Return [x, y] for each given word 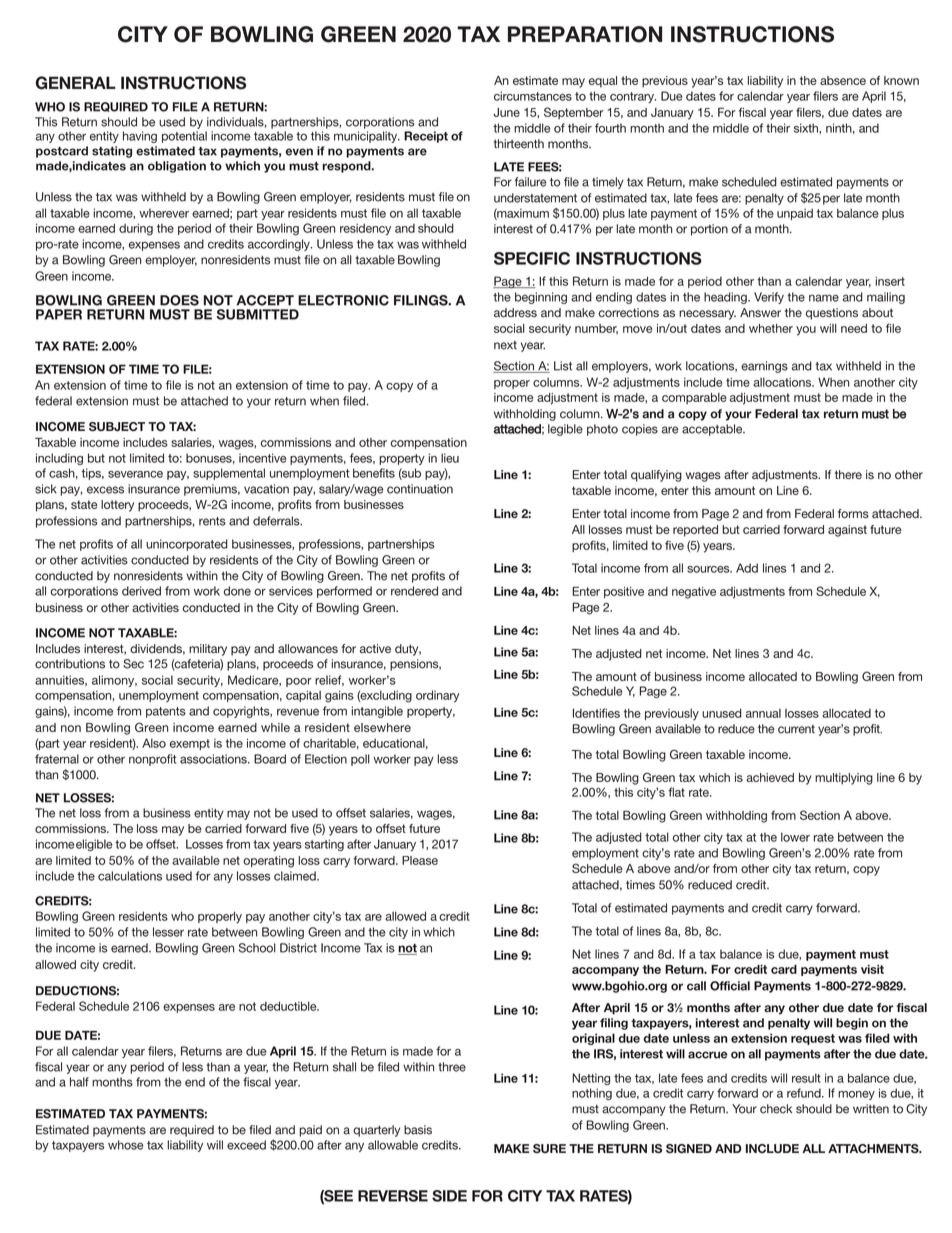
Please [420, 860]
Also [154, 743]
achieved [770, 777]
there [848, 474]
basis [418, 1130]
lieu [450, 458]
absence [843, 80]
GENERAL [75, 83]
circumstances [533, 96]
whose [126, 1145]
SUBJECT [117, 426]
